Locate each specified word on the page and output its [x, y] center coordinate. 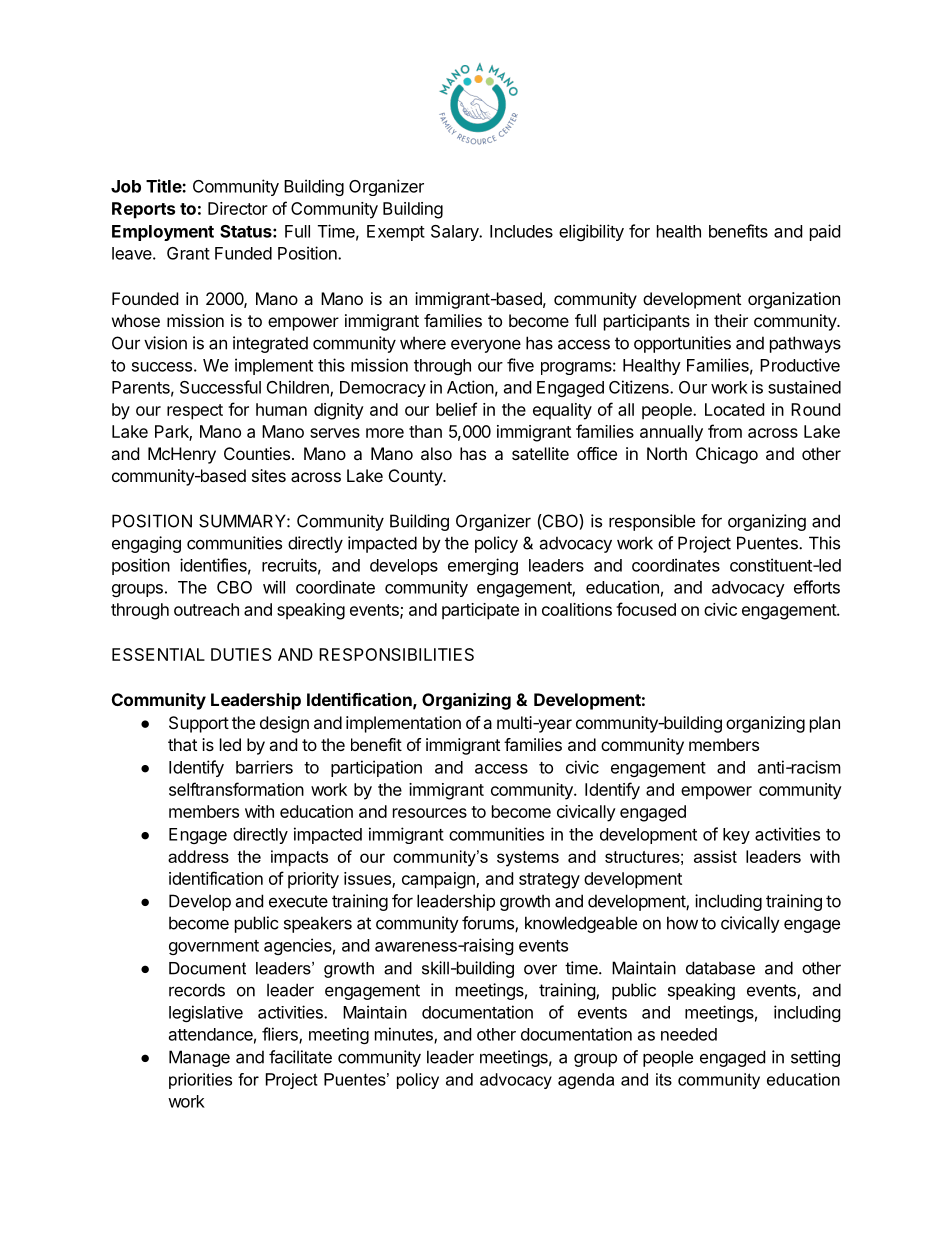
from [725, 431]
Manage [199, 1058]
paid [825, 232]
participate [480, 611]
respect [195, 412]
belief [456, 409]
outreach [206, 609]
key [736, 836]
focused [646, 609]
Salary [456, 233]
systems [528, 859]
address [198, 856]
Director [238, 208]
